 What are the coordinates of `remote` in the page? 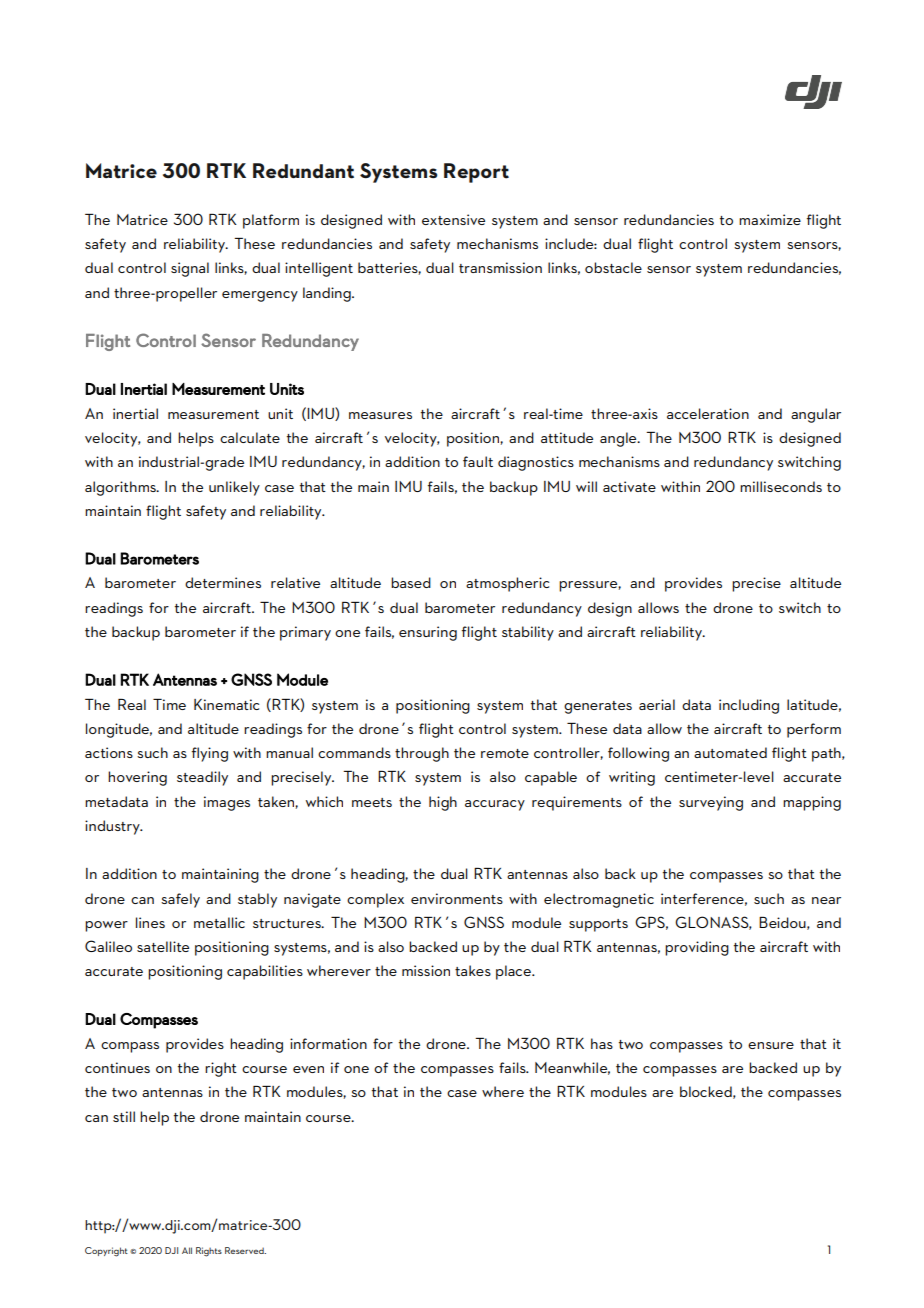 It's located at (505, 753).
